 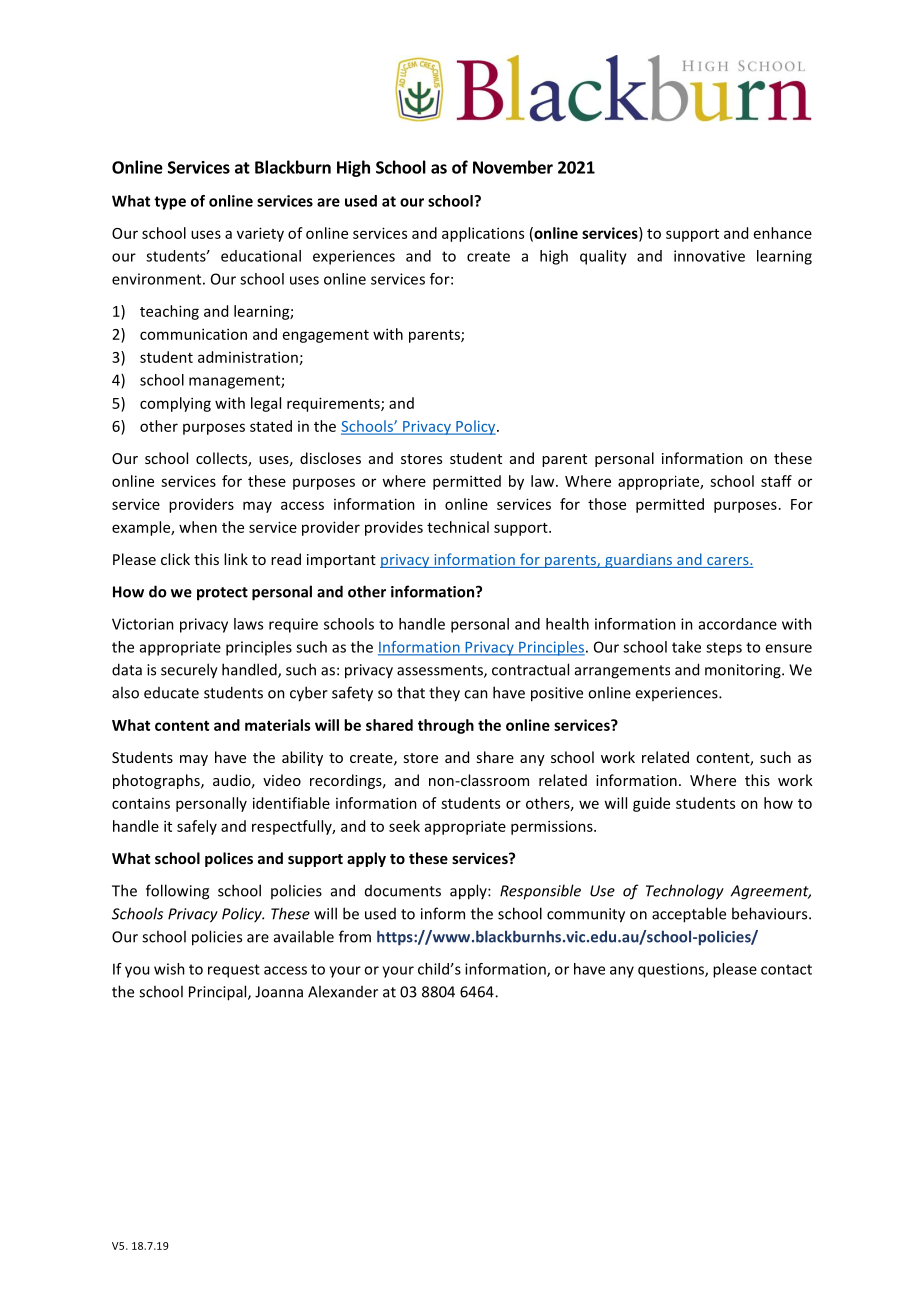 What do you see at coordinates (786, 969) in the screenshot?
I see `contact` at bounding box center [786, 969].
